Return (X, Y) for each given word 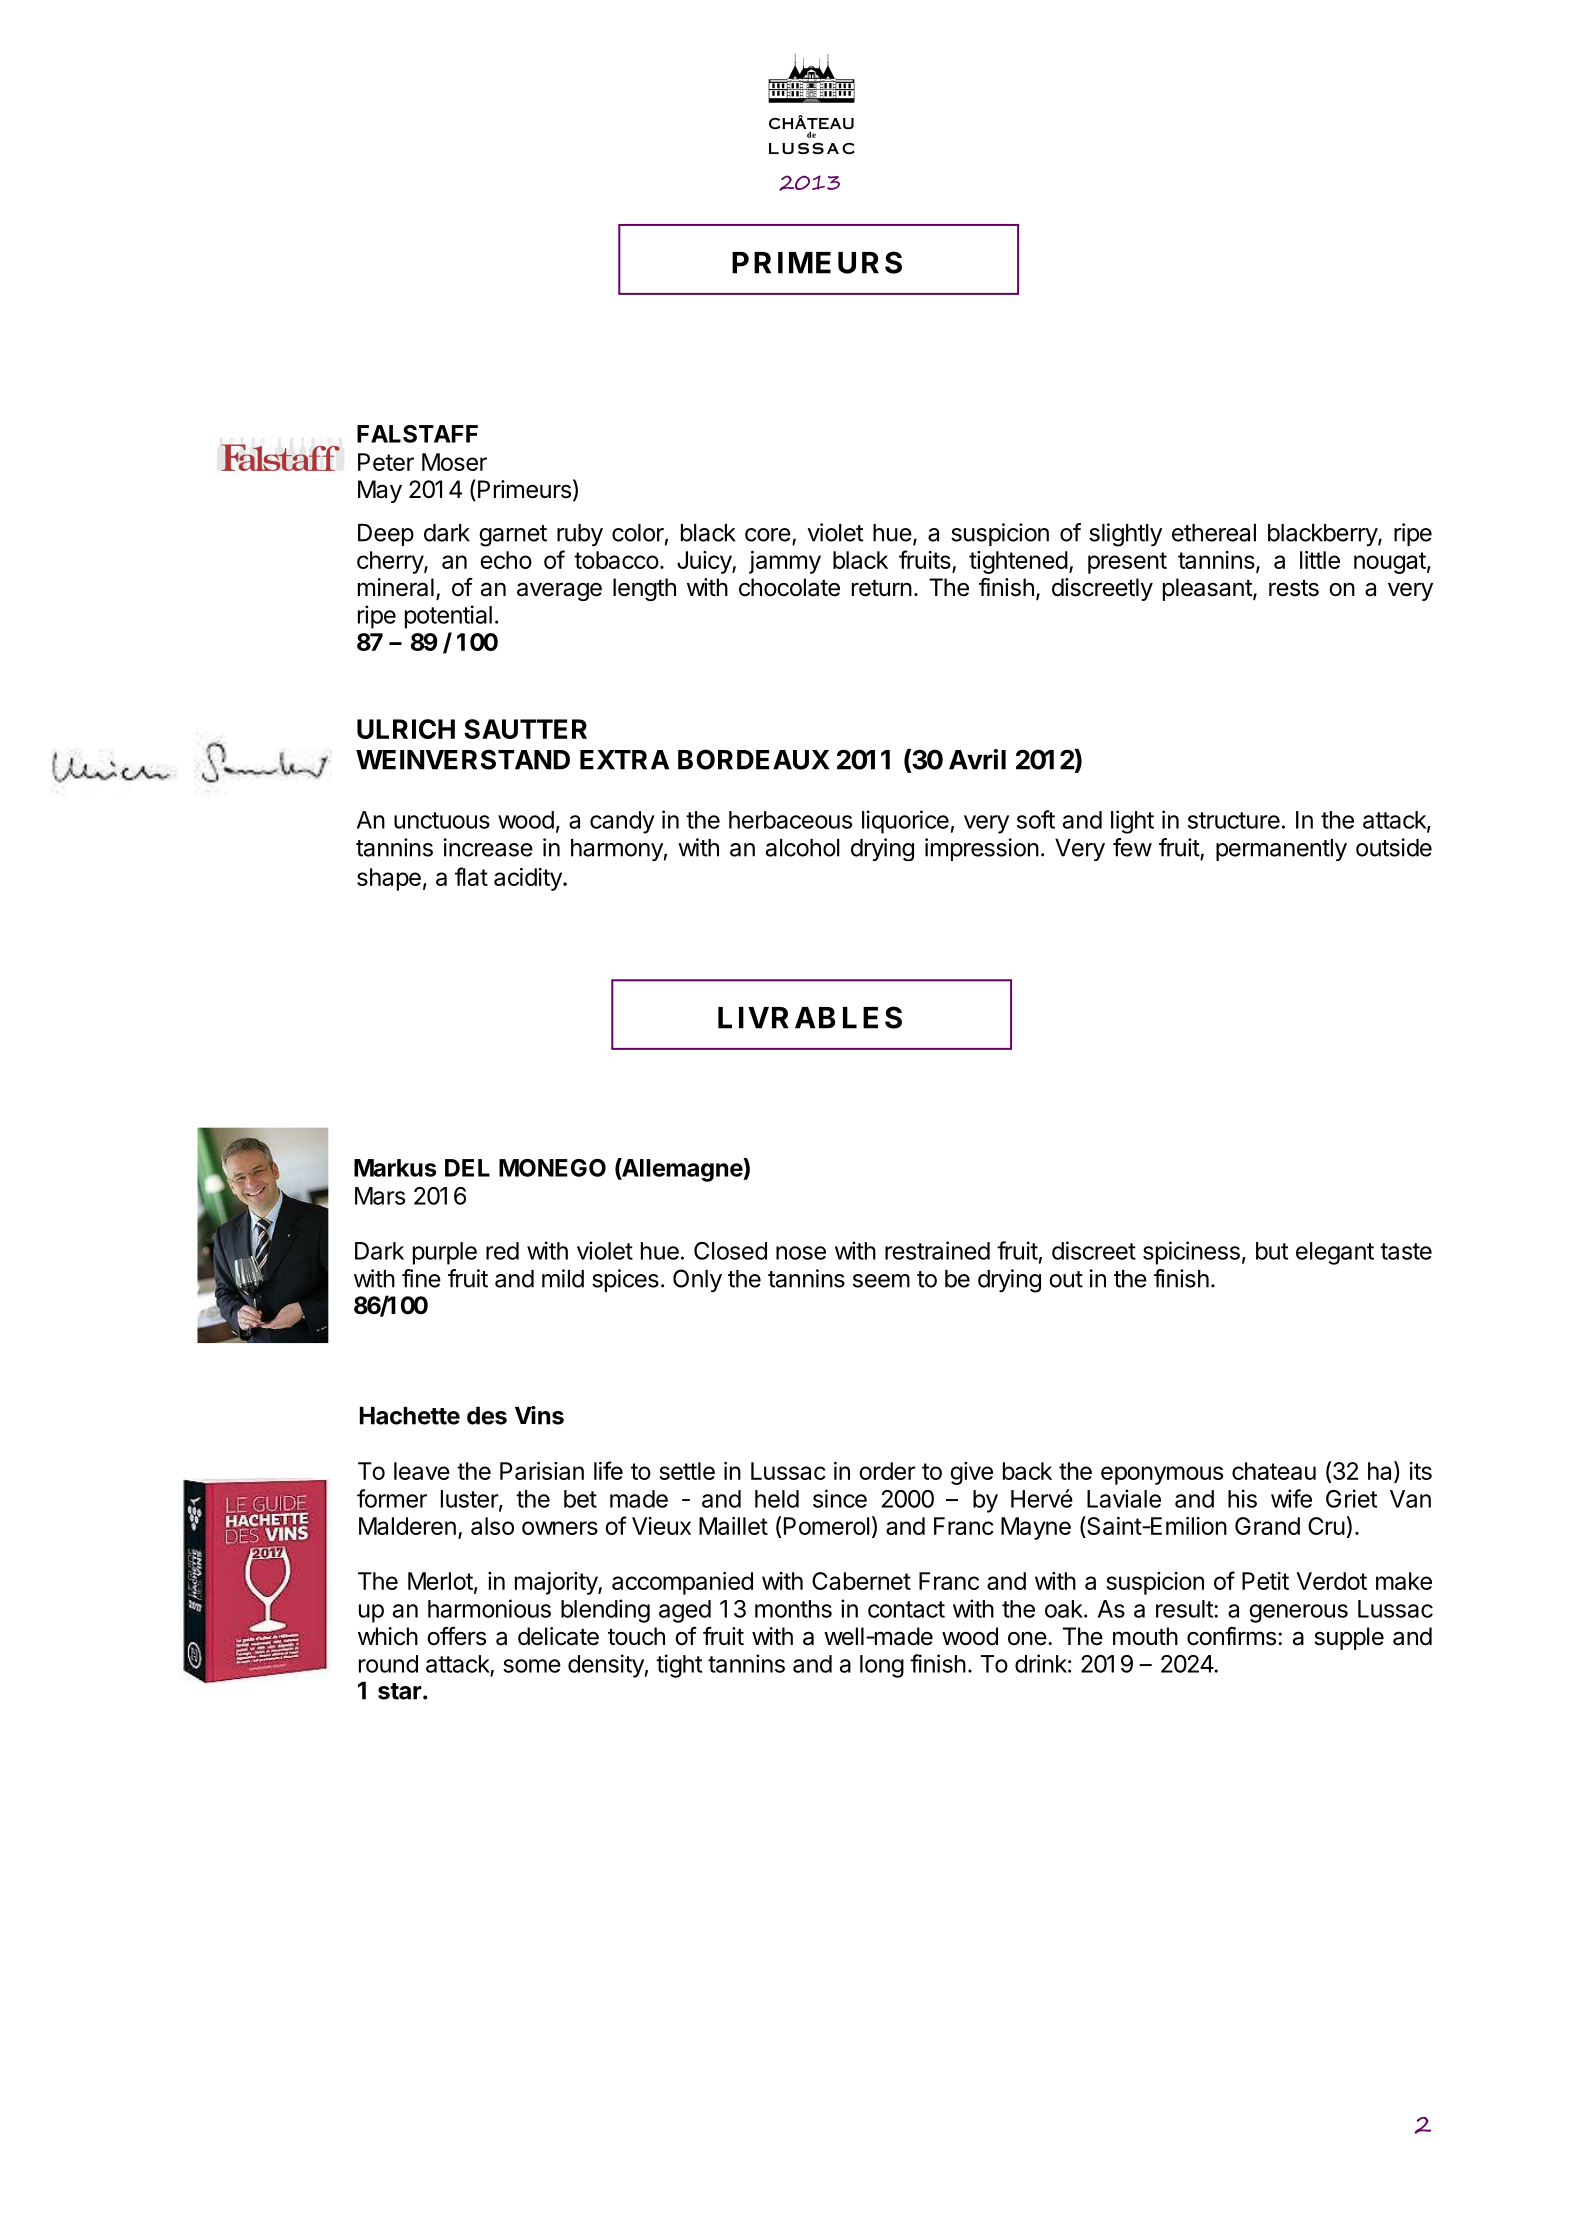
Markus (395, 1168)
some (532, 1666)
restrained (937, 1250)
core (768, 535)
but (1272, 1251)
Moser (454, 462)
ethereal (1214, 533)
